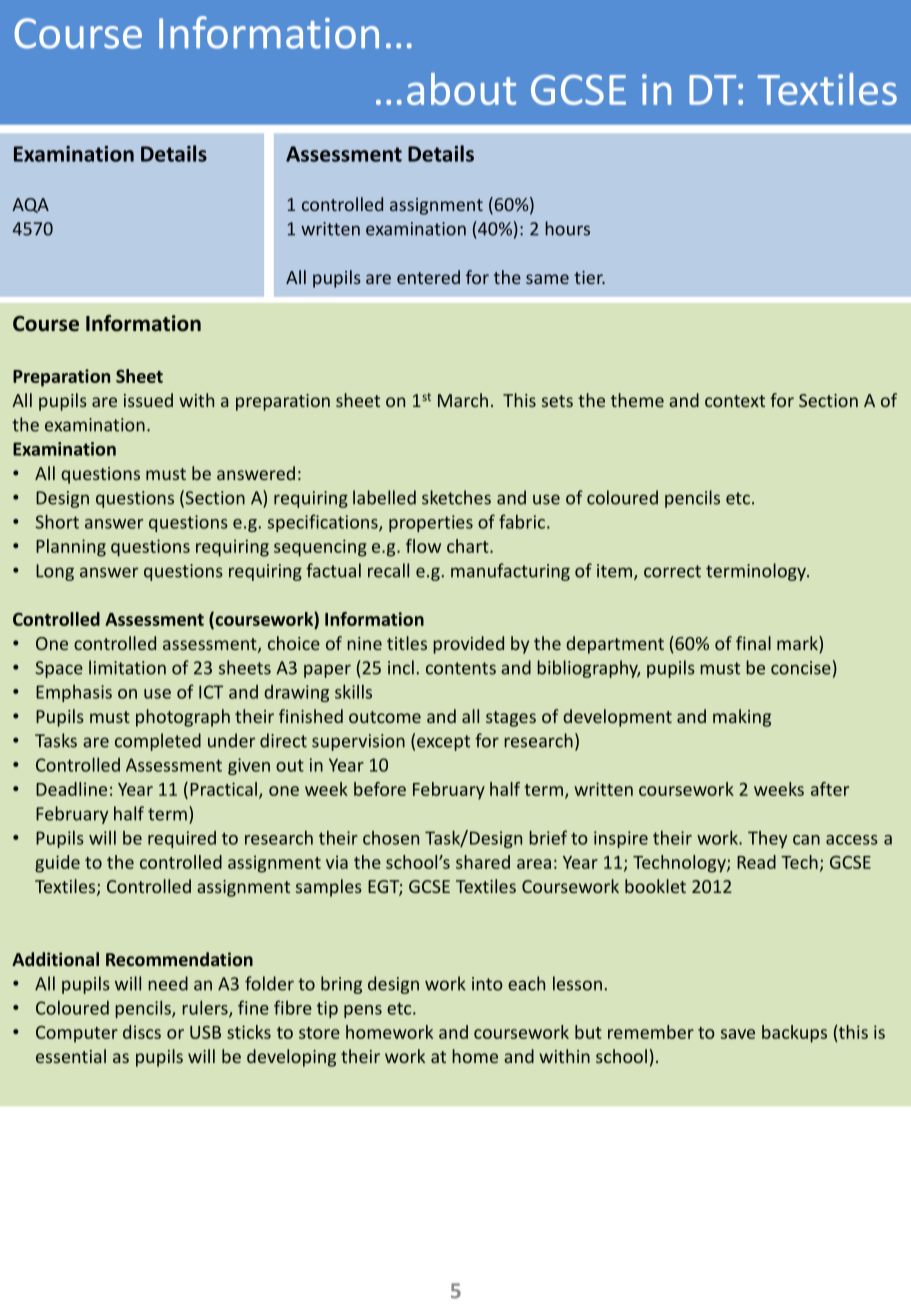  I want to click on pens, so click(363, 1011).
